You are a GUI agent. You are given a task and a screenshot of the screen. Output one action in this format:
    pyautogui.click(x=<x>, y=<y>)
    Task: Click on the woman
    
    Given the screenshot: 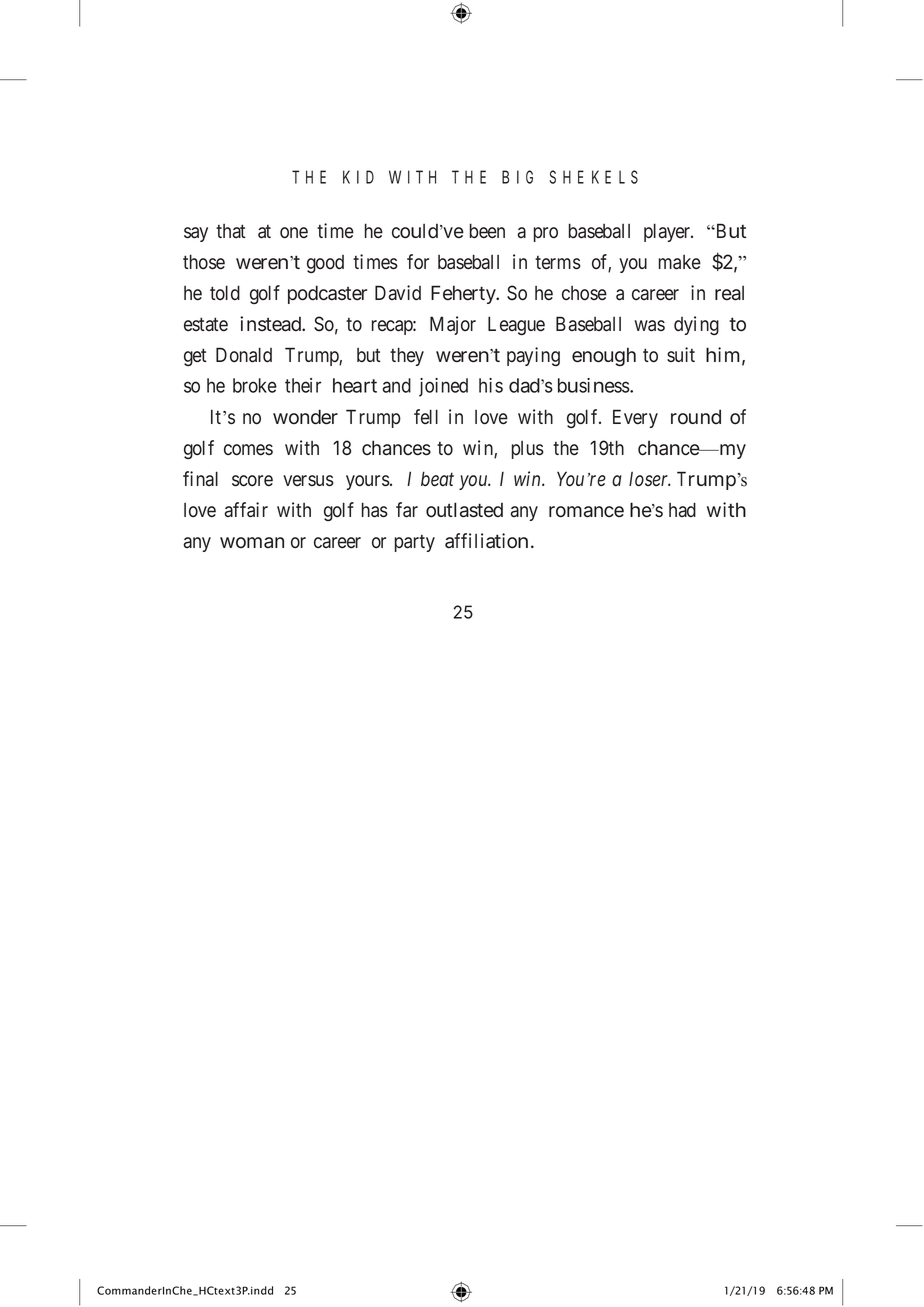 What is the action you would take?
    pyautogui.click(x=252, y=543)
